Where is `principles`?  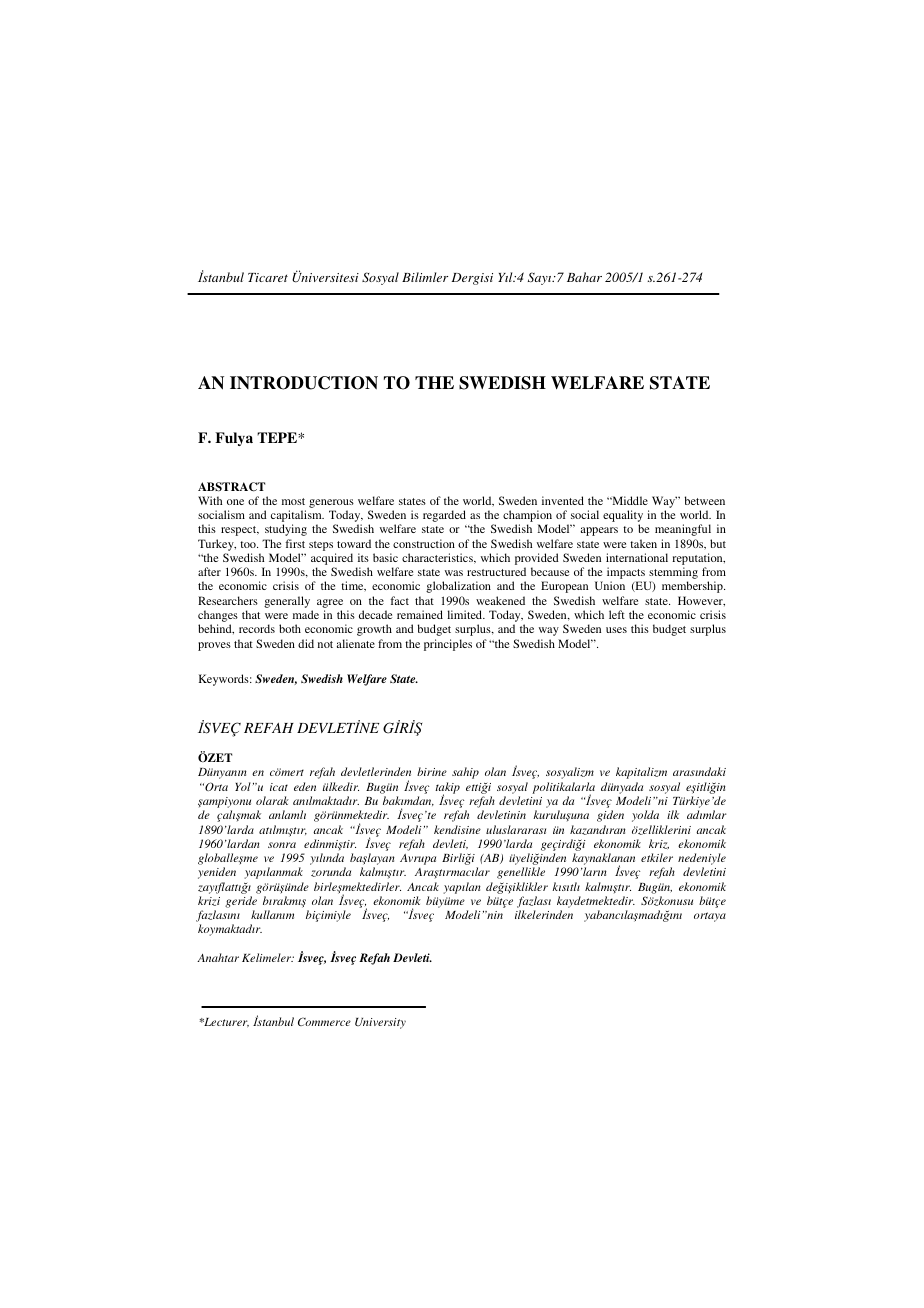 principles is located at coordinates (448, 645).
